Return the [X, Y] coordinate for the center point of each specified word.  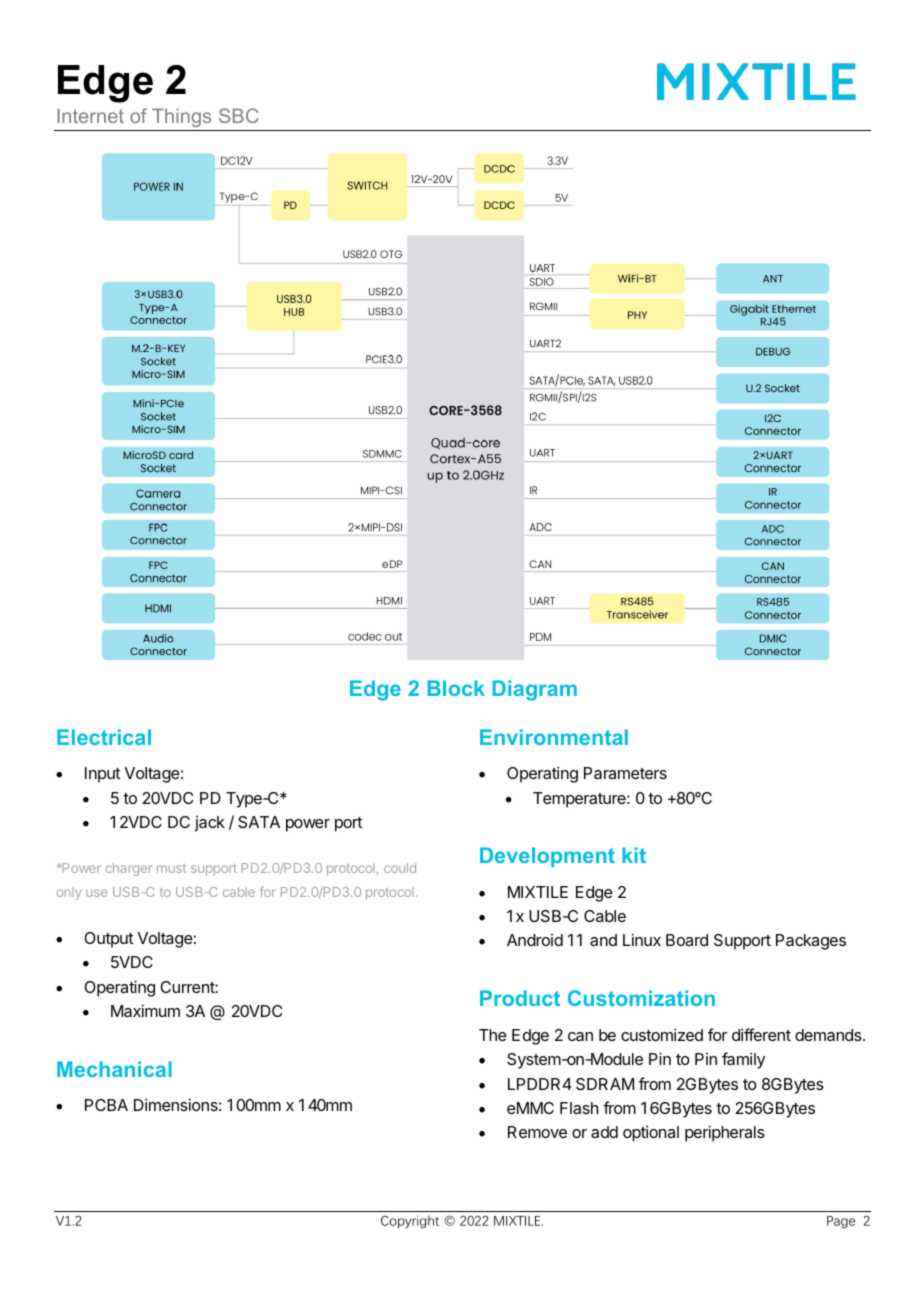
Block [456, 688]
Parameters [625, 773]
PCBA [106, 1105]
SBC [239, 115]
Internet [91, 115]
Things [182, 119]
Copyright [410, 1222]
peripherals [725, 1133]
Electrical [104, 737]
